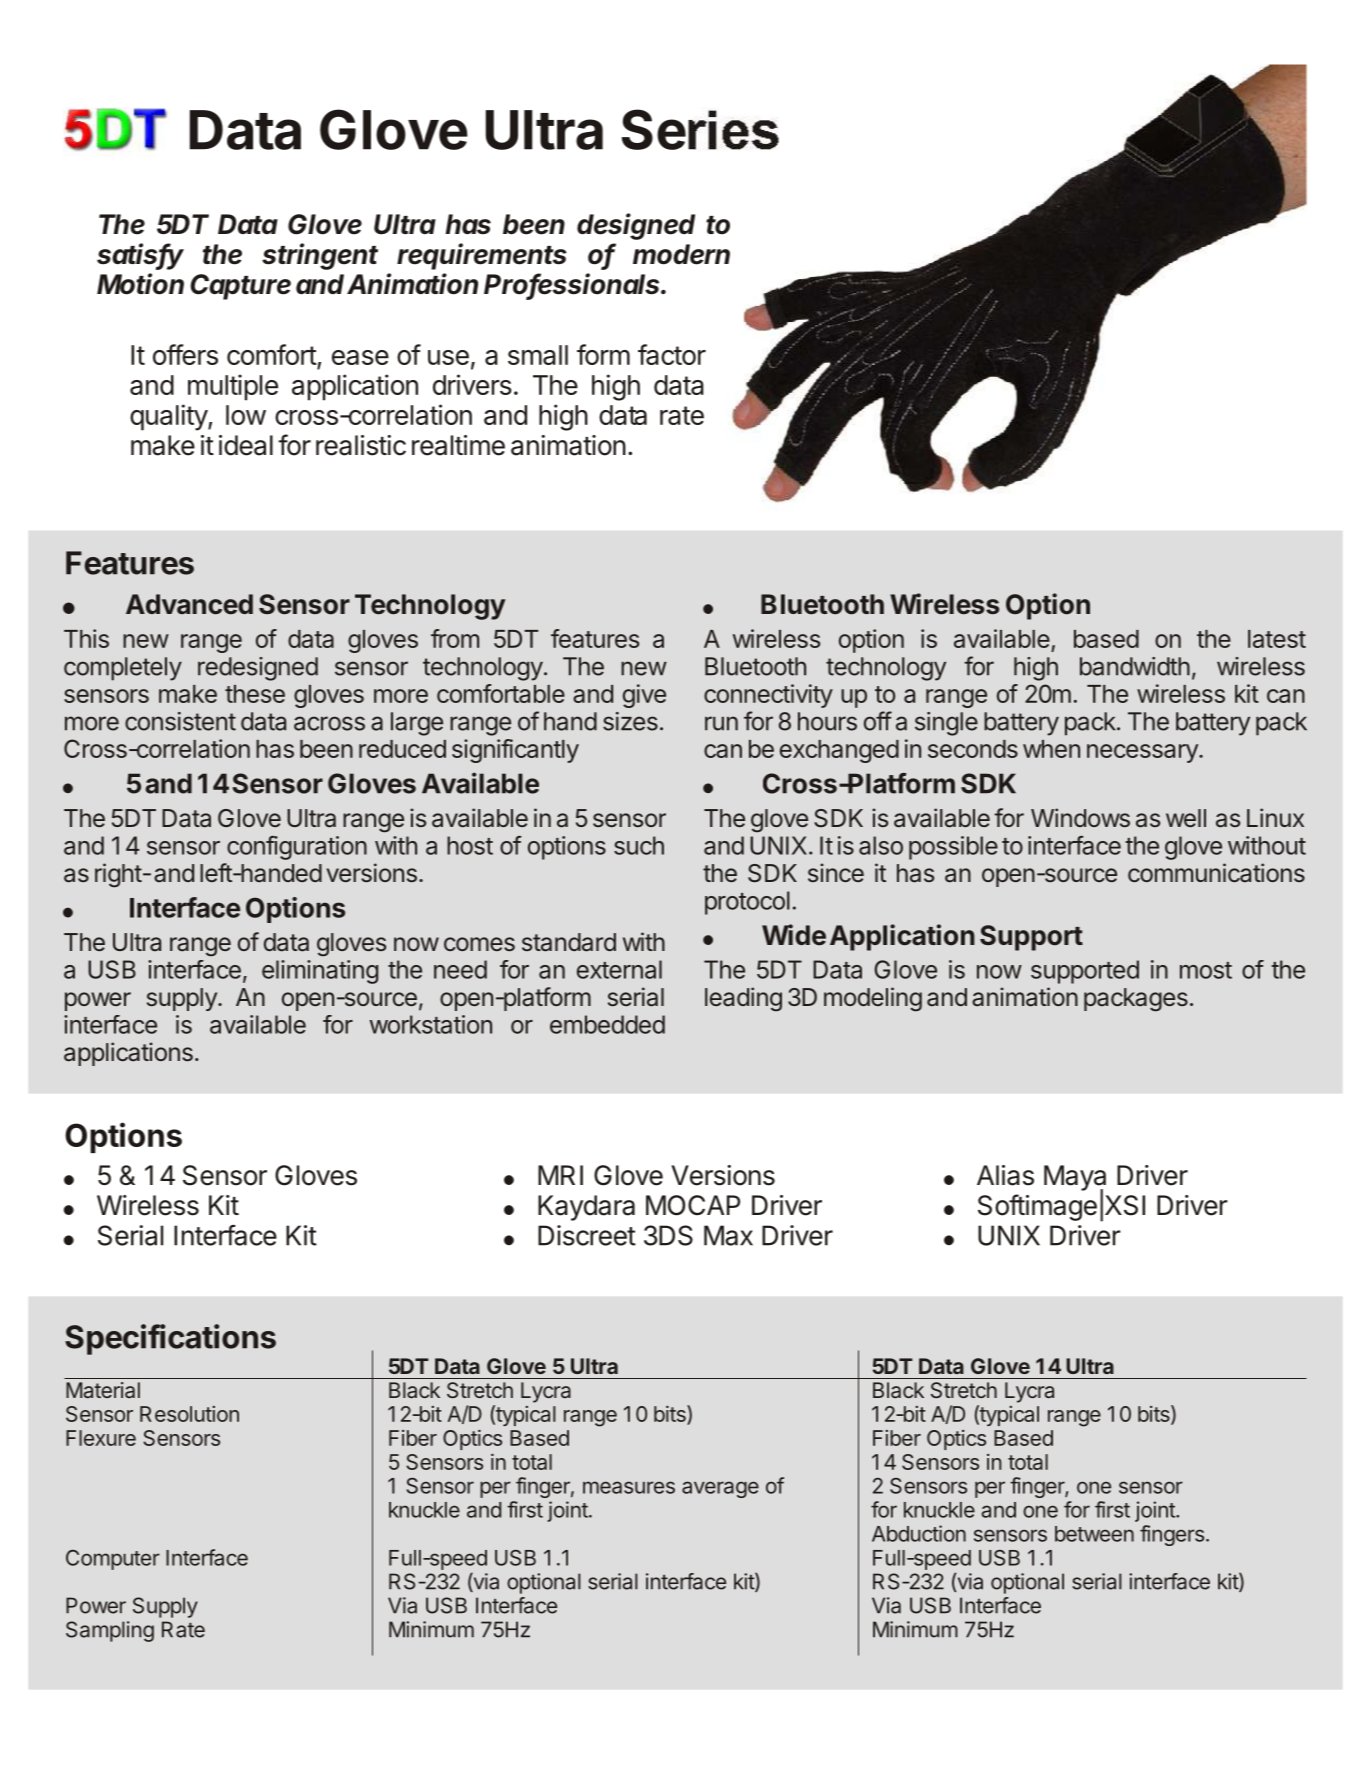 The image size is (1371, 1774). What do you see at coordinates (140, 256) in the page?
I see `satisfy` at bounding box center [140, 256].
